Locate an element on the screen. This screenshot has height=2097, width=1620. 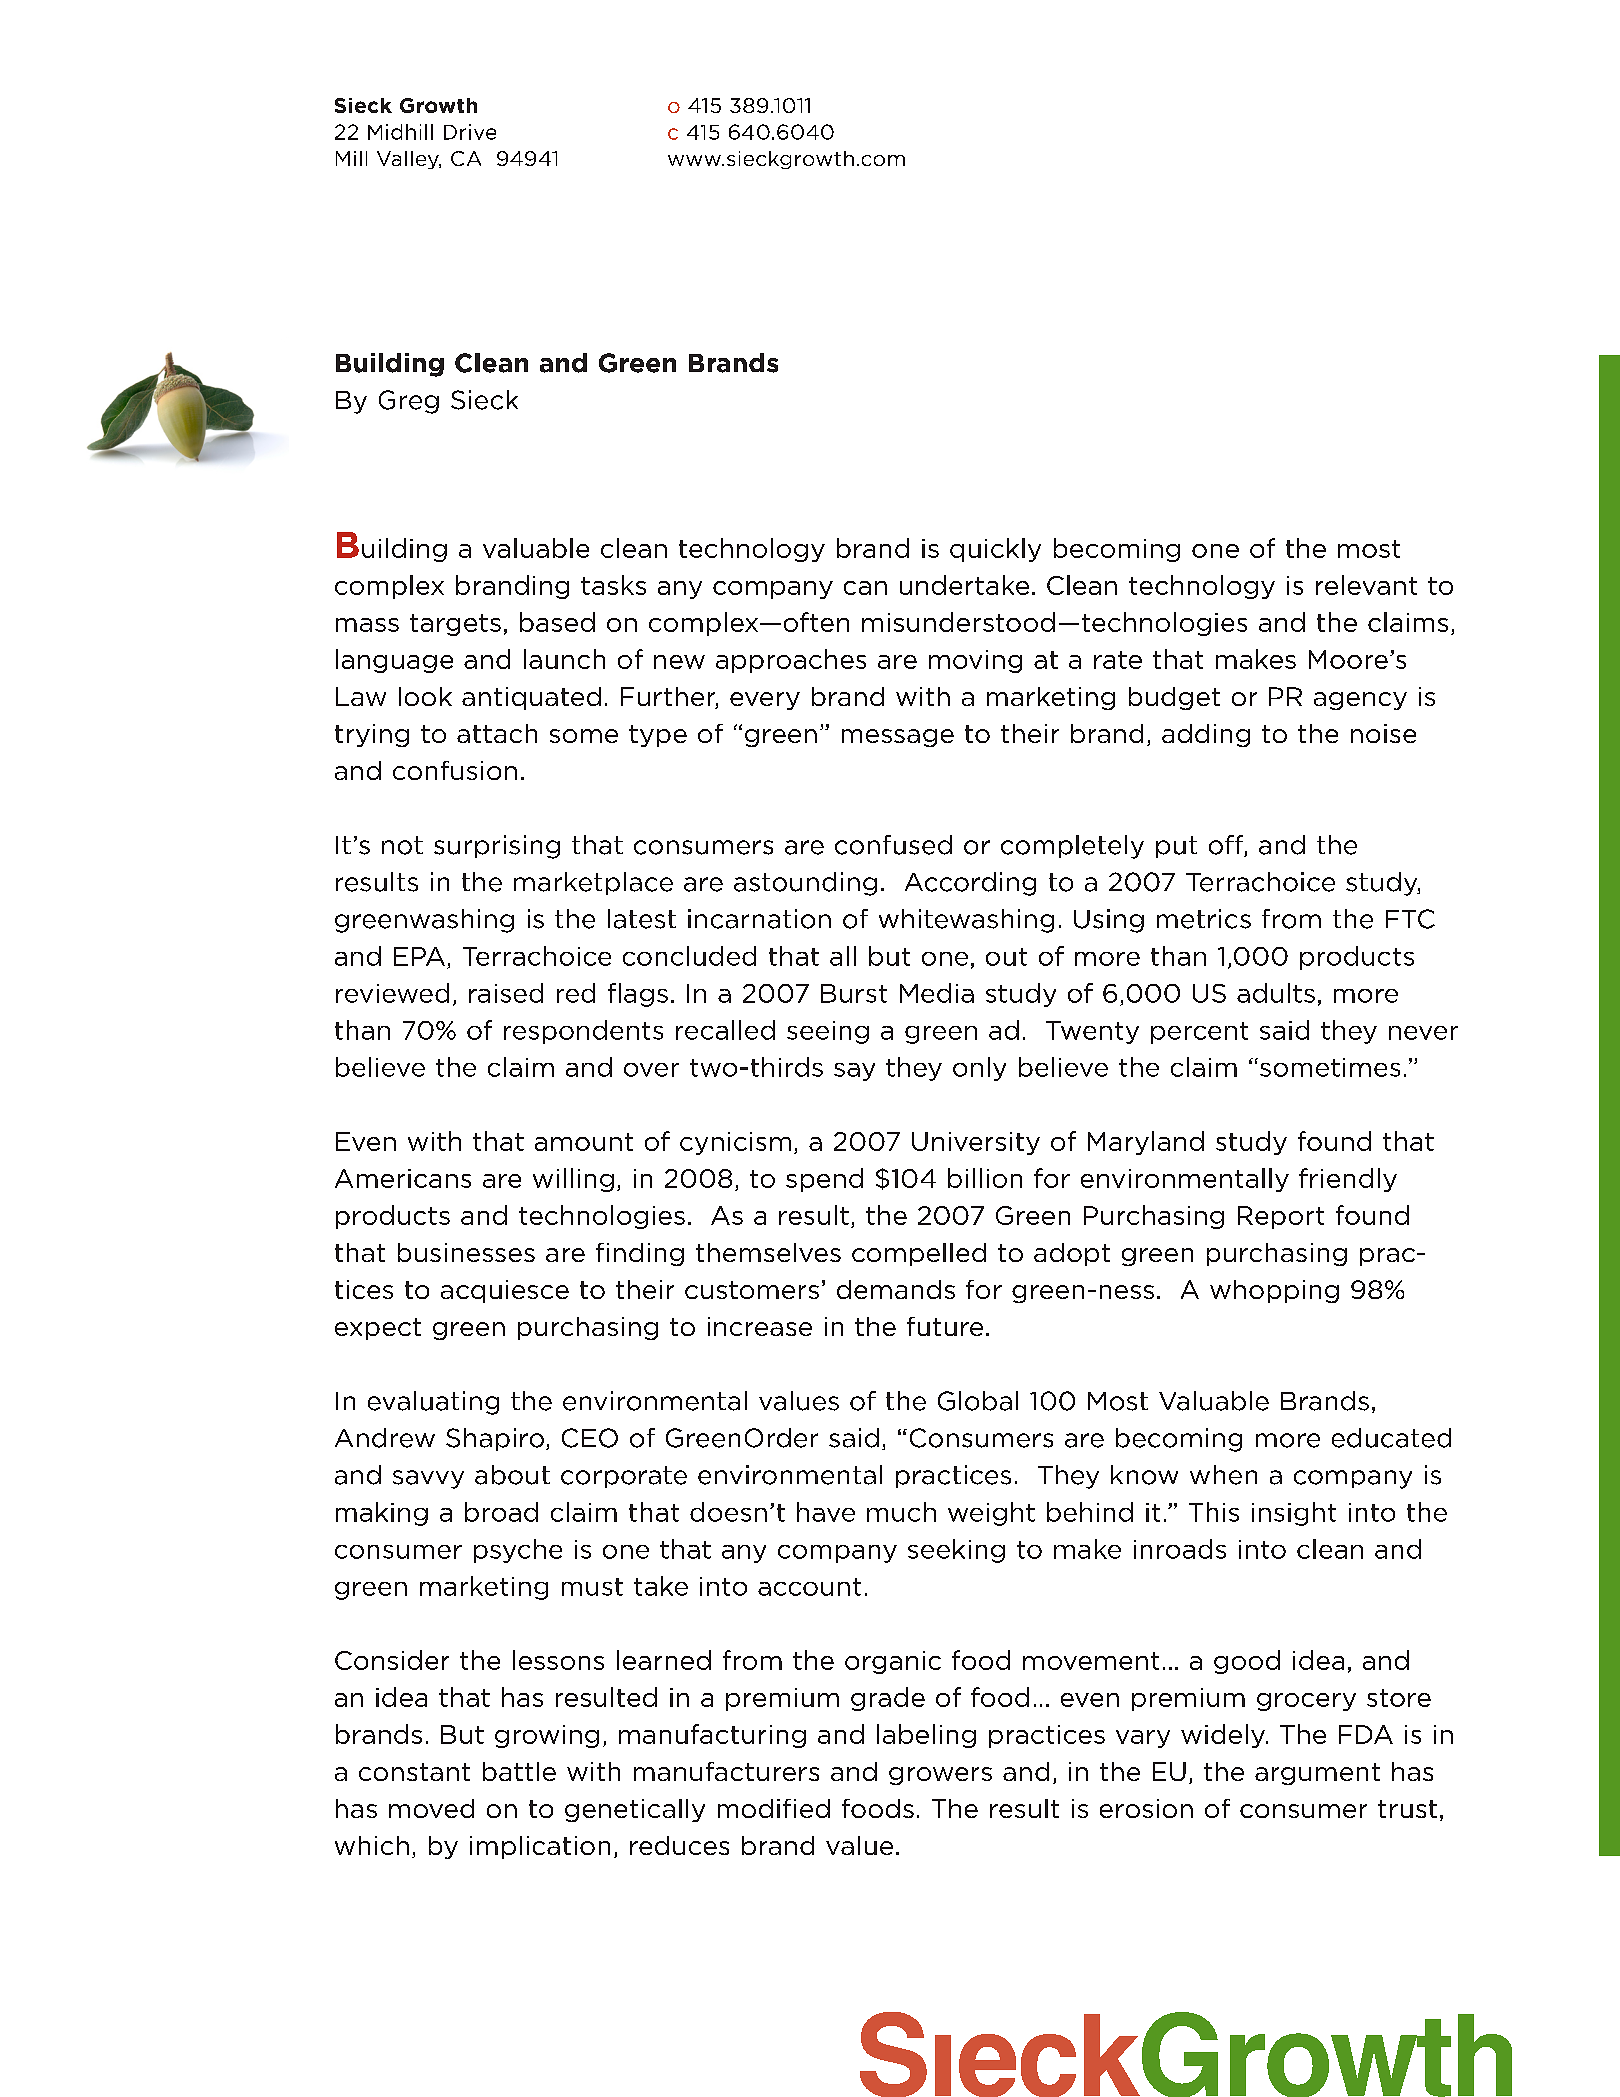
quickly is located at coordinates (995, 550).
